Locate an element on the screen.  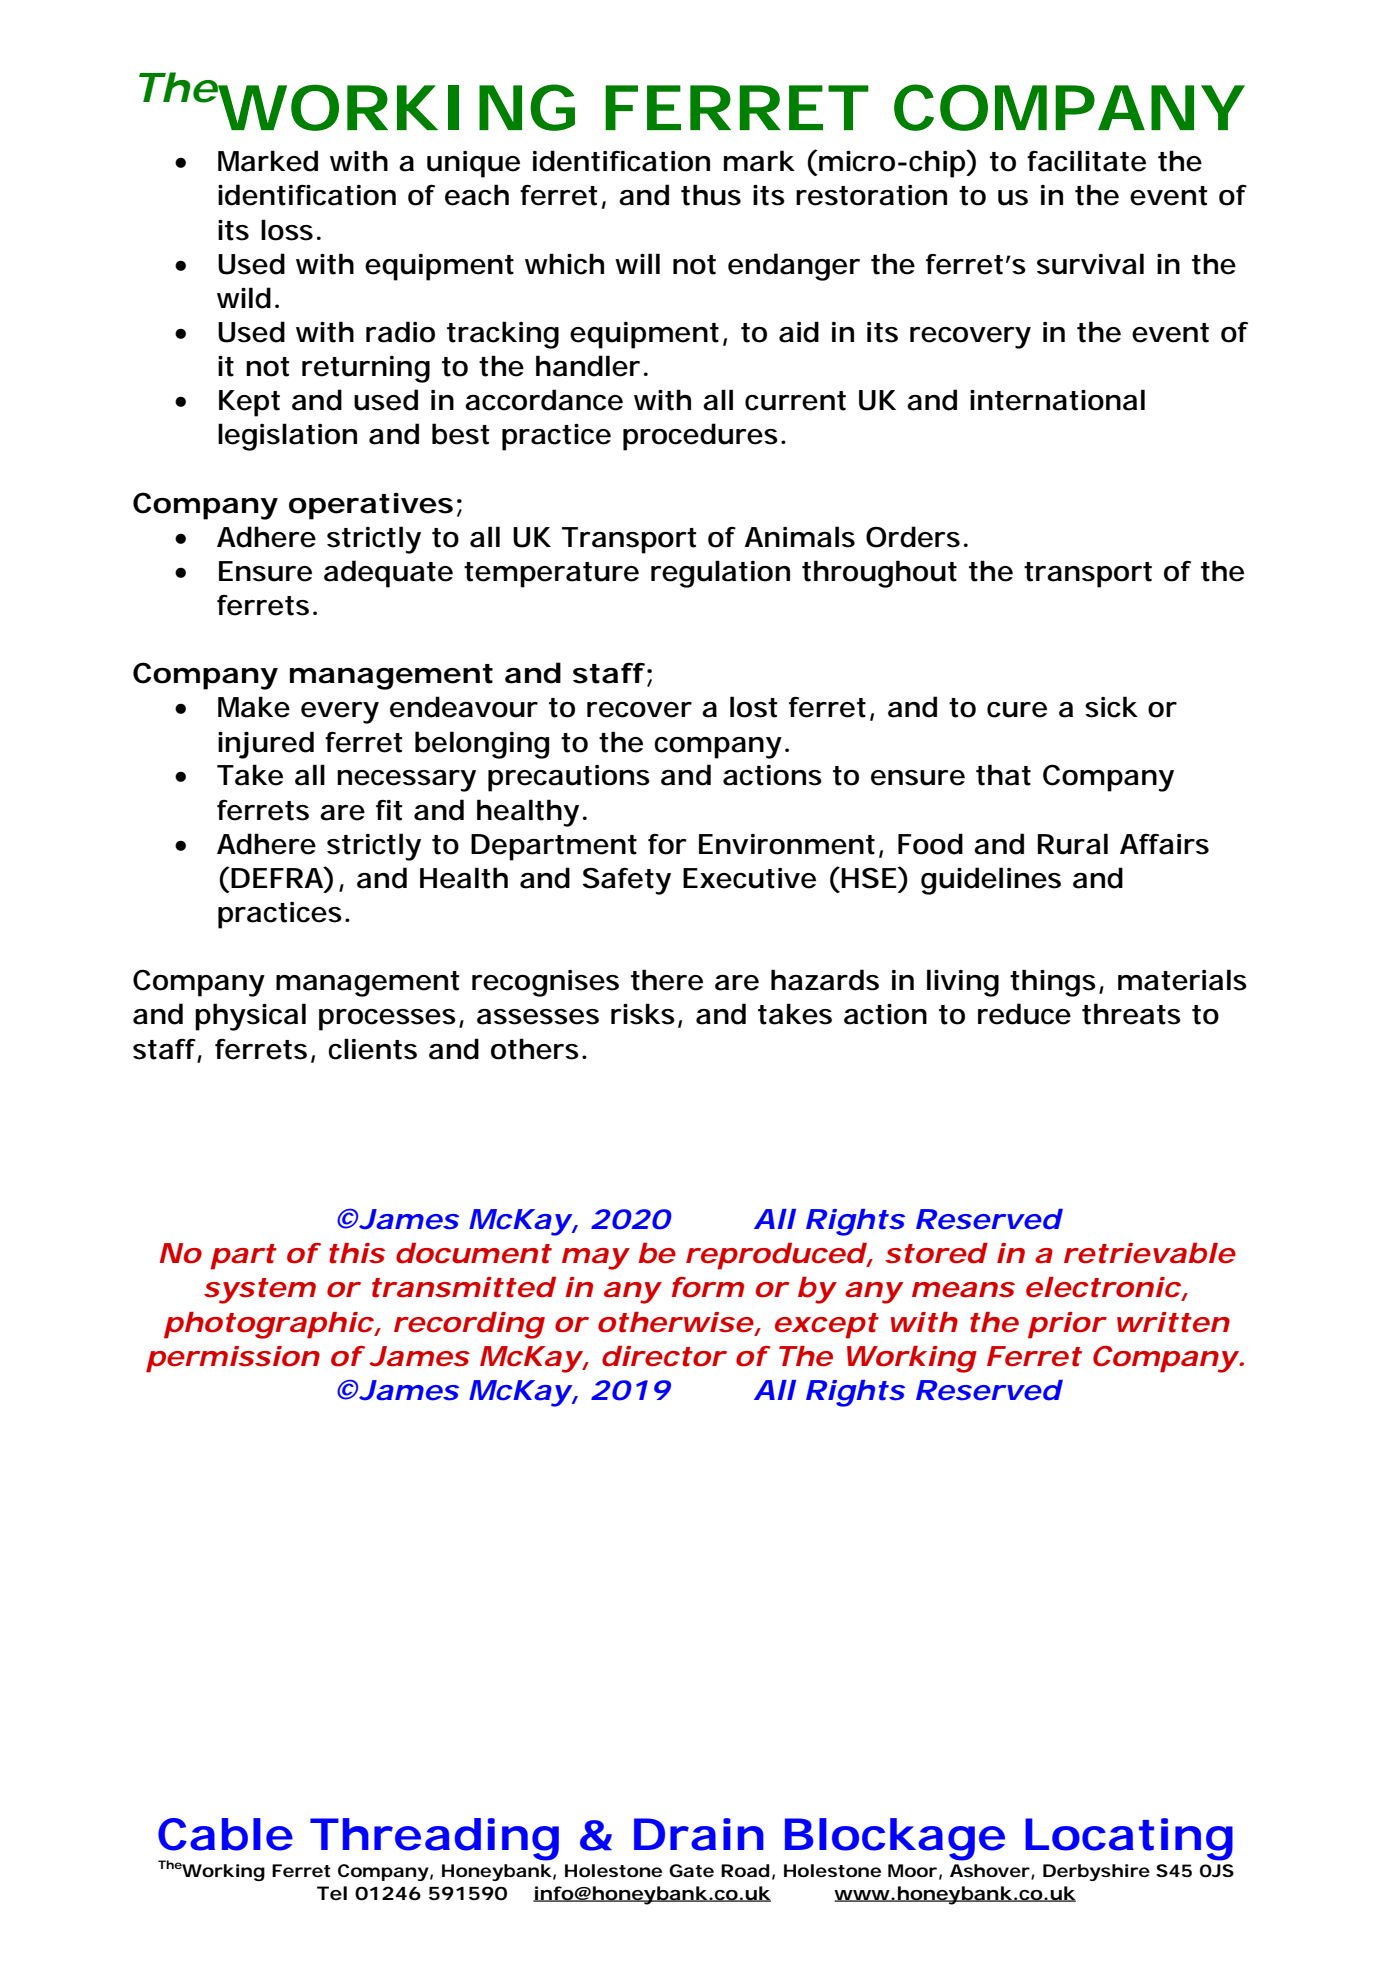
photographic is located at coordinates (268, 1325).
